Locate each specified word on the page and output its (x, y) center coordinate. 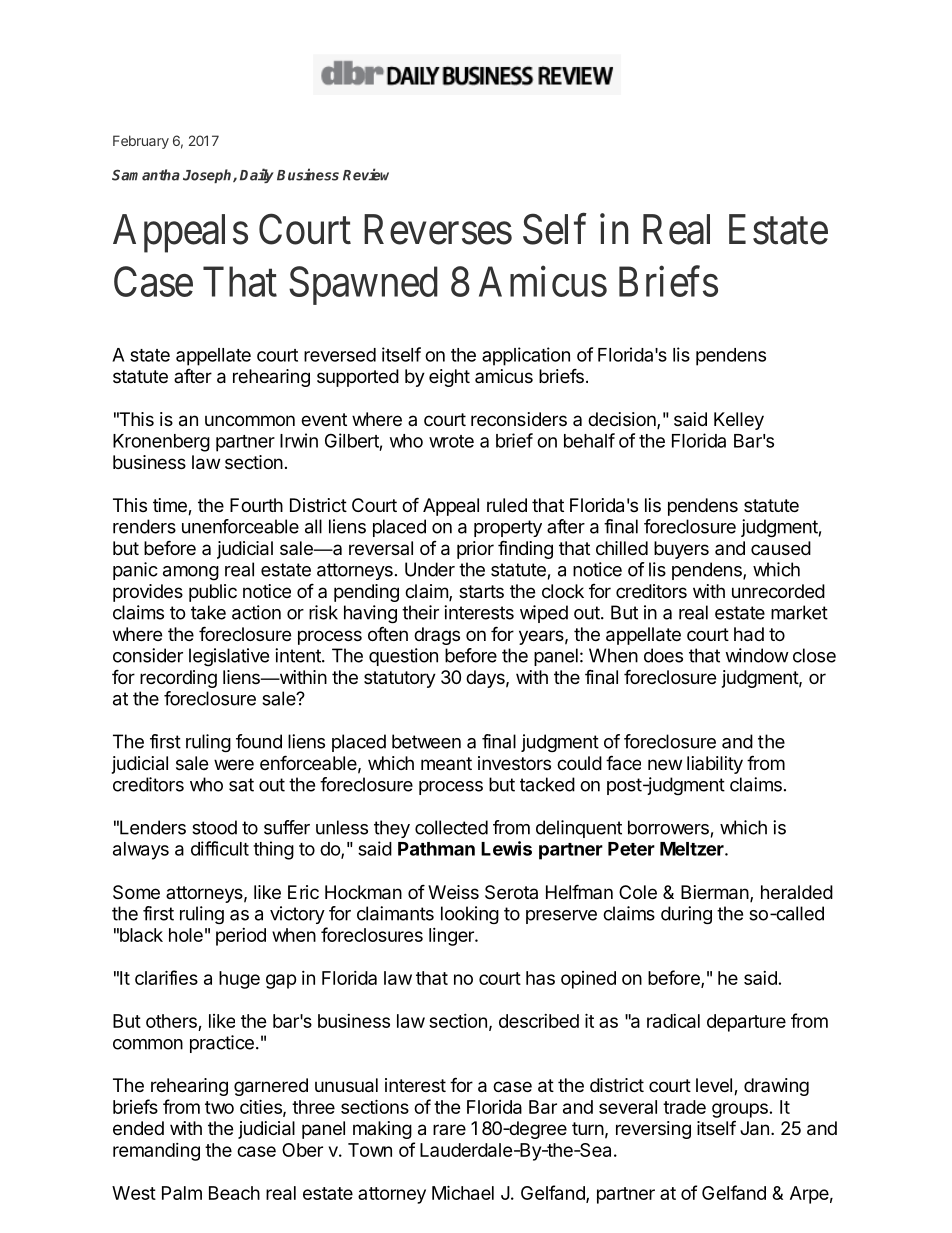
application (526, 356)
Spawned (363, 285)
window (757, 655)
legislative (229, 657)
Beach (234, 1193)
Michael (463, 1192)
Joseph (208, 176)
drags (437, 636)
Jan (754, 1128)
